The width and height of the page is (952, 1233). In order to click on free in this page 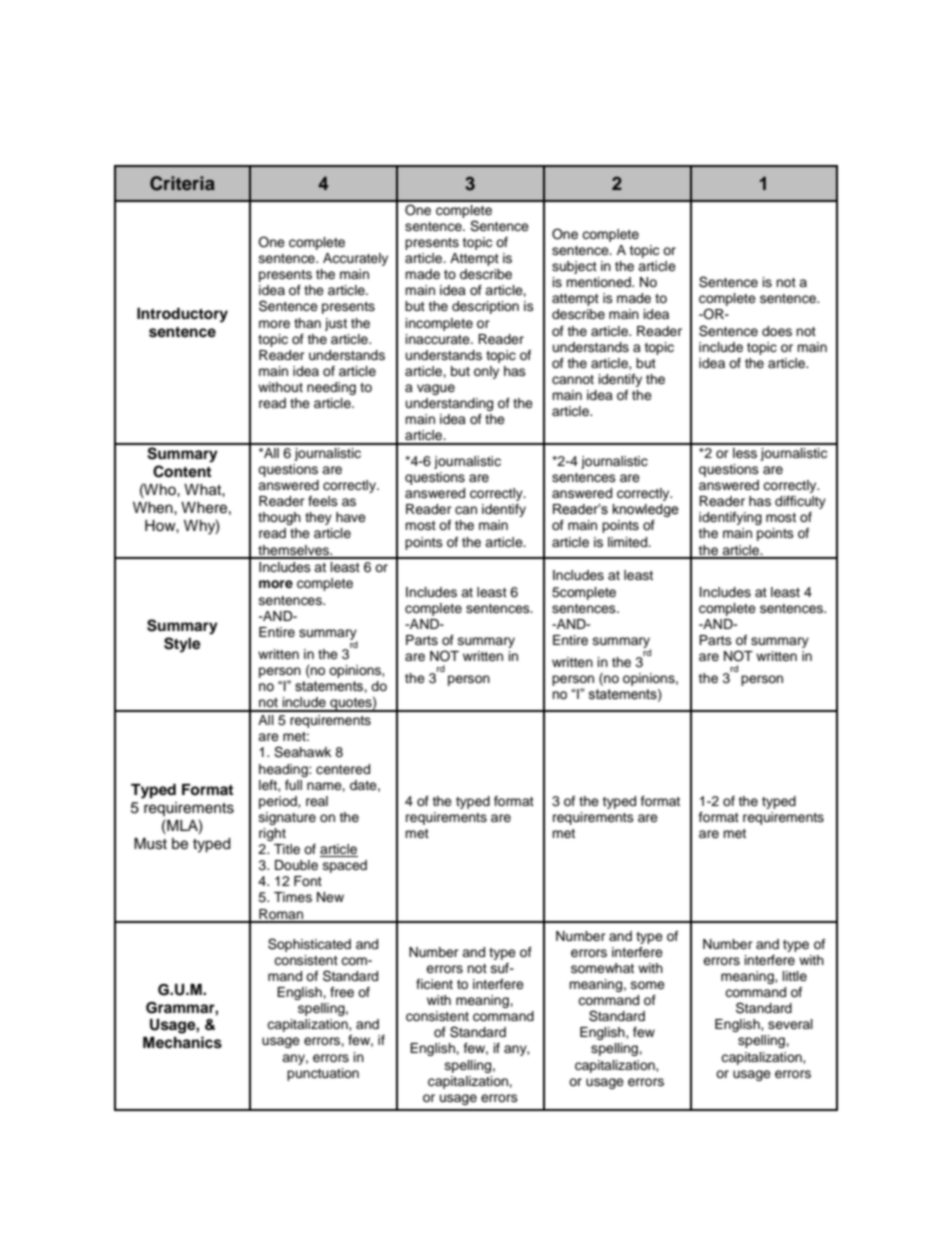, I will do `click(342, 992)`.
